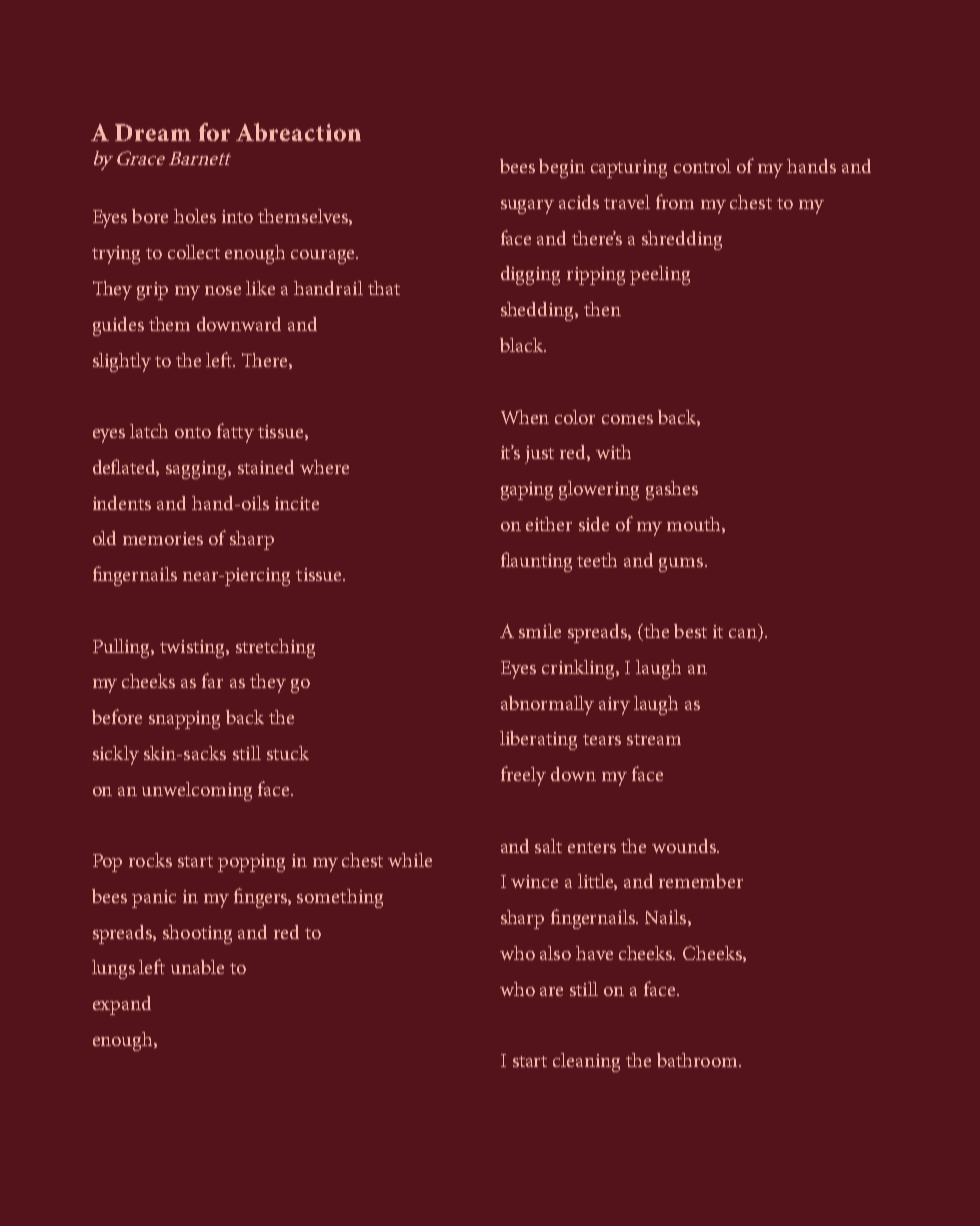 The width and height of the screenshot is (980, 1226). Describe the element at coordinates (410, 860) in the screenshot. I see `while` at that location.
